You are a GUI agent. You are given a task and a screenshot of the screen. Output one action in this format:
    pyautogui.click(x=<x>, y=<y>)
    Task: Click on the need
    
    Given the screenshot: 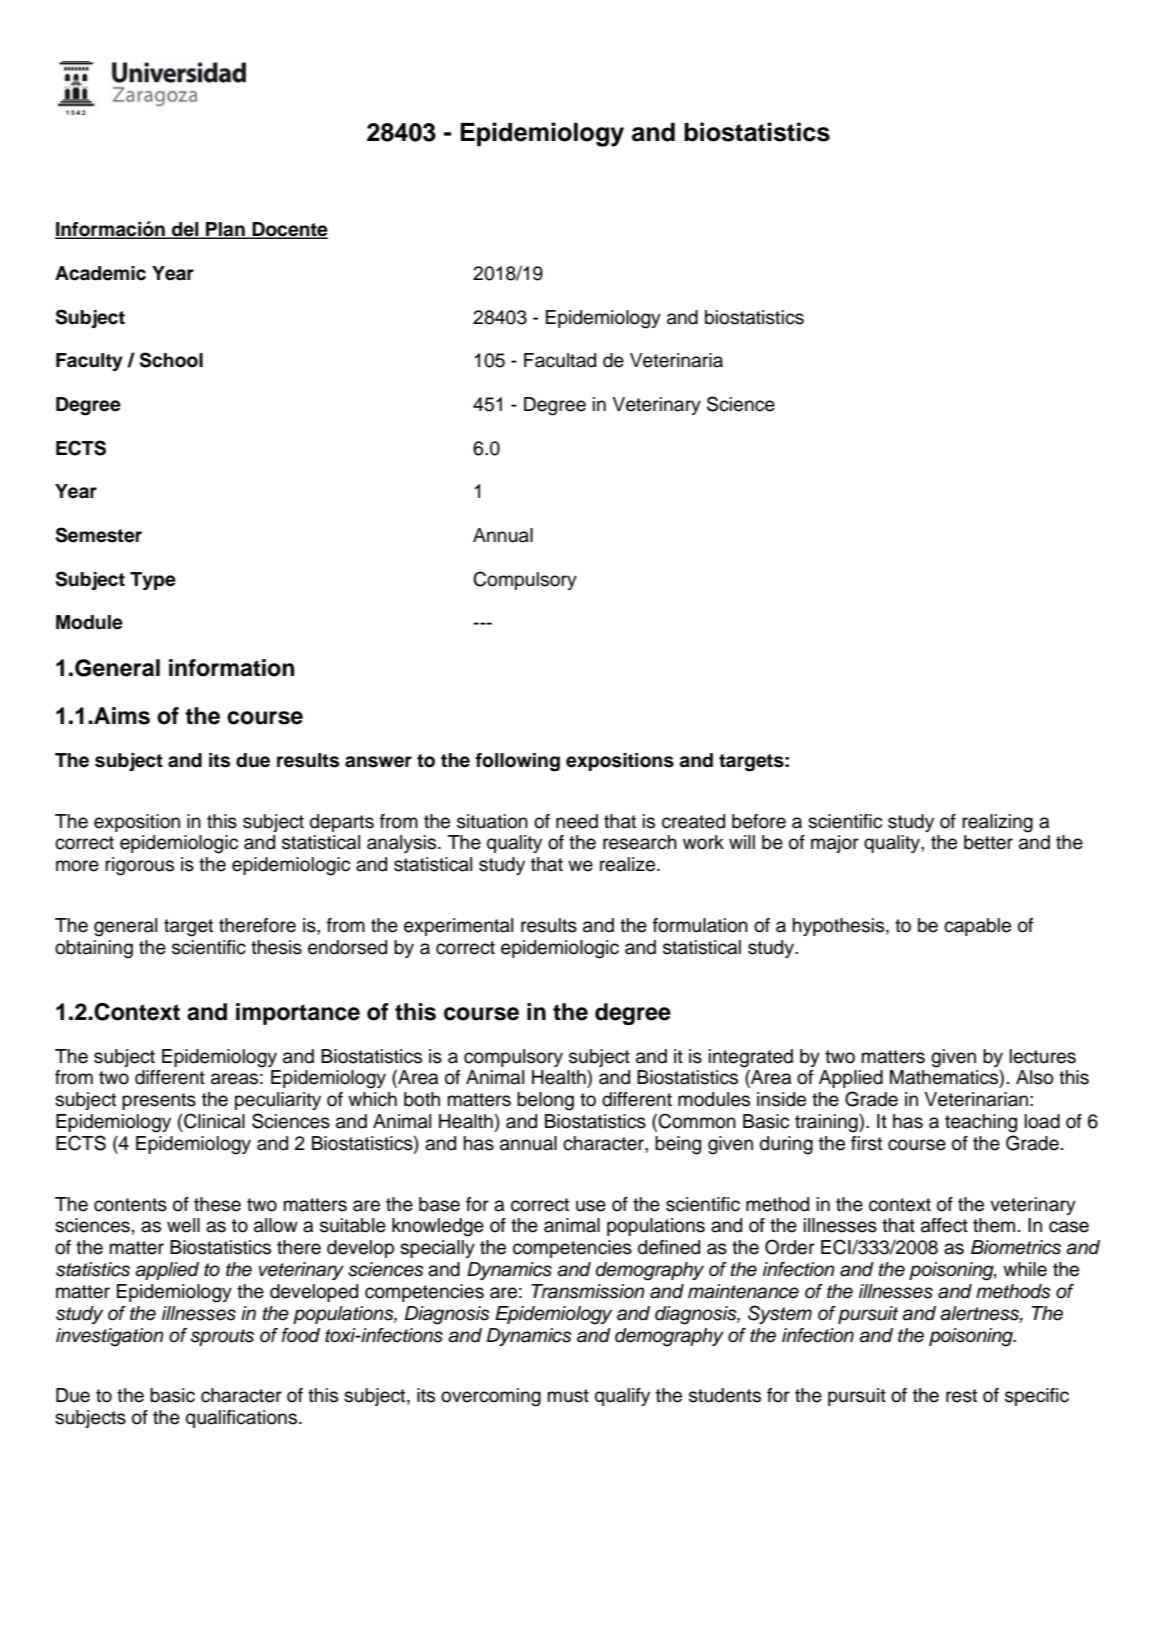 What is the action you would take?
    pyautogui.click(x=577, y=821)
